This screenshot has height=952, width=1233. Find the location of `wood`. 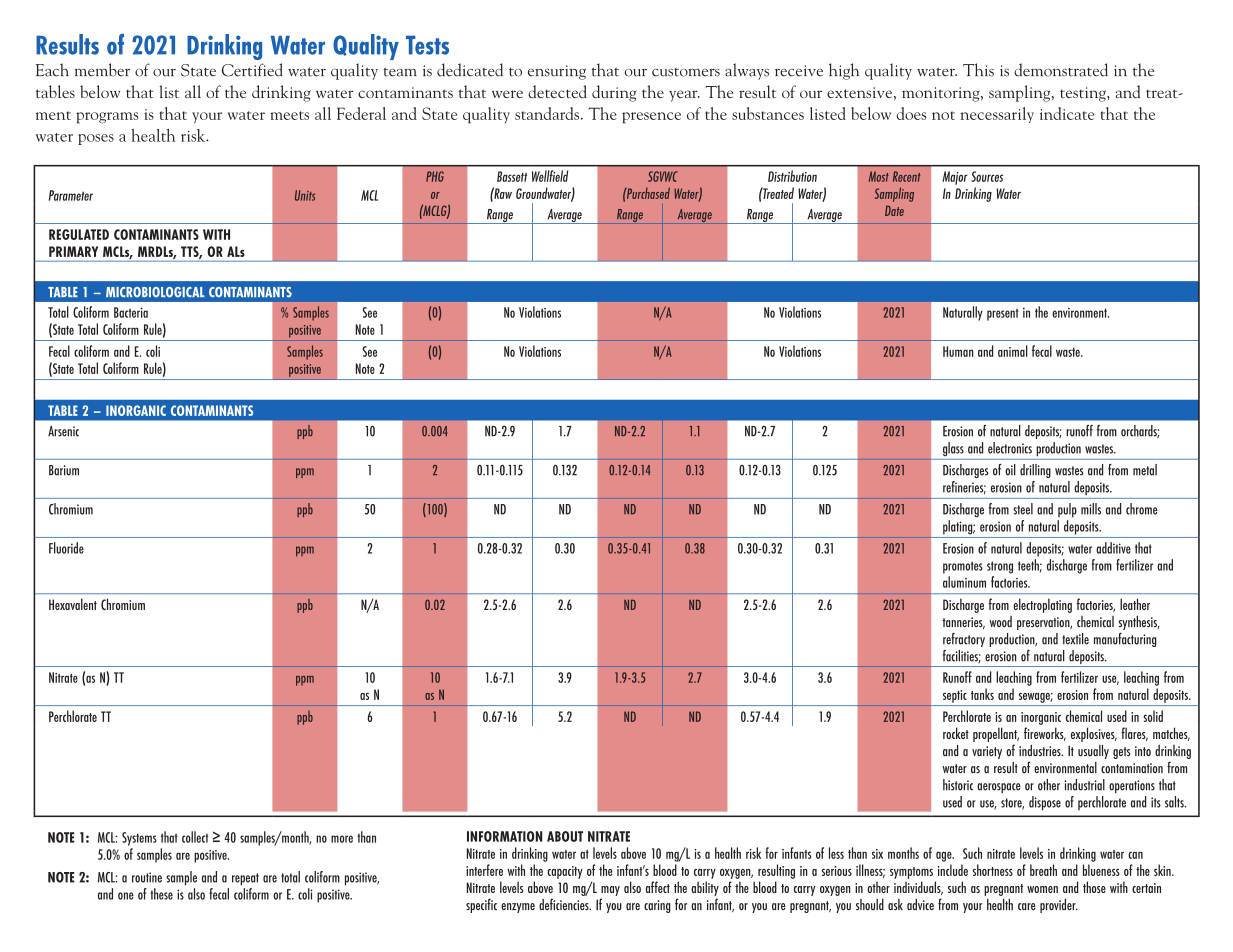

wood is located at coordinates (1000, 621).
